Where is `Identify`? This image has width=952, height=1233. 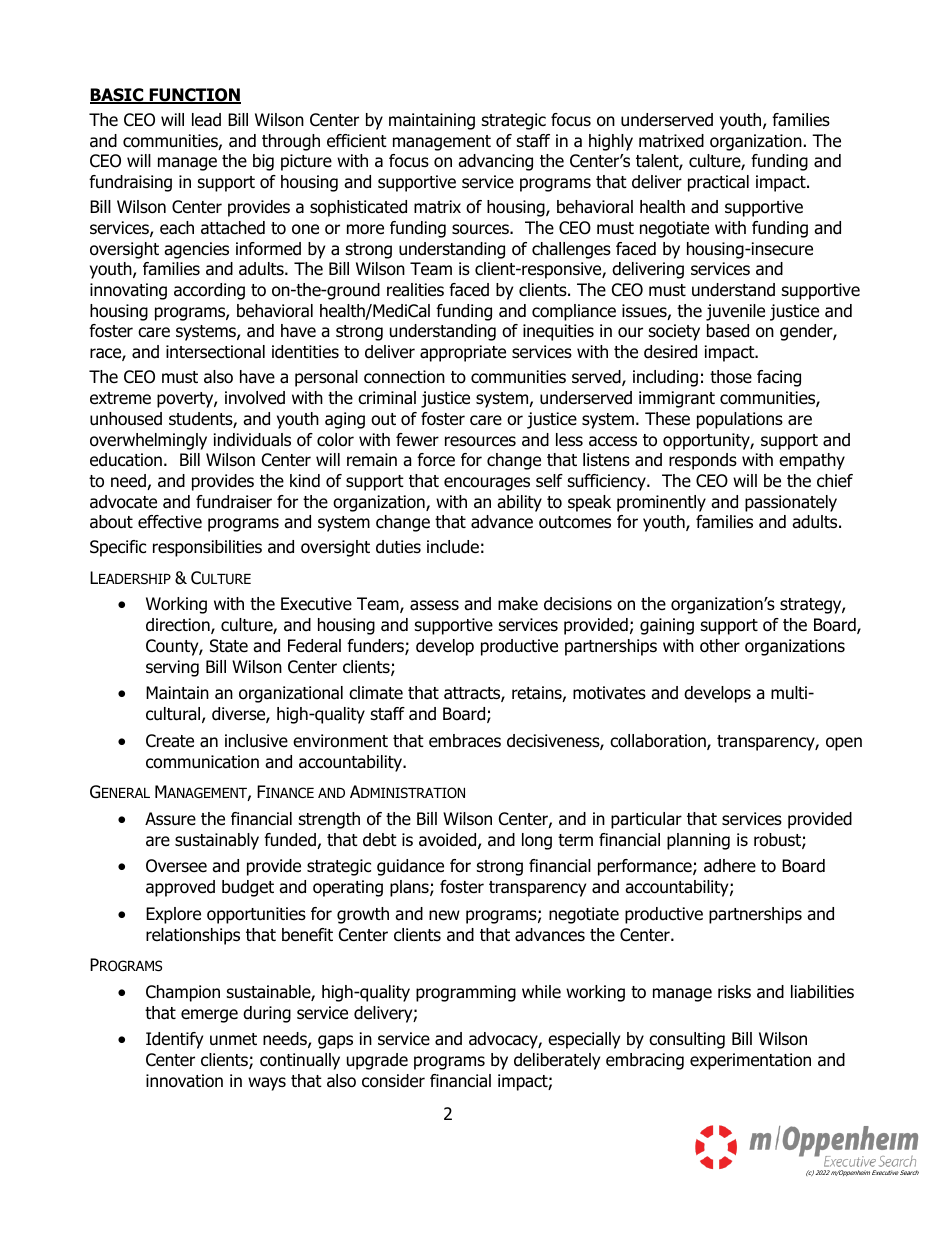 Identify is located at coordinates (174, 1040).
